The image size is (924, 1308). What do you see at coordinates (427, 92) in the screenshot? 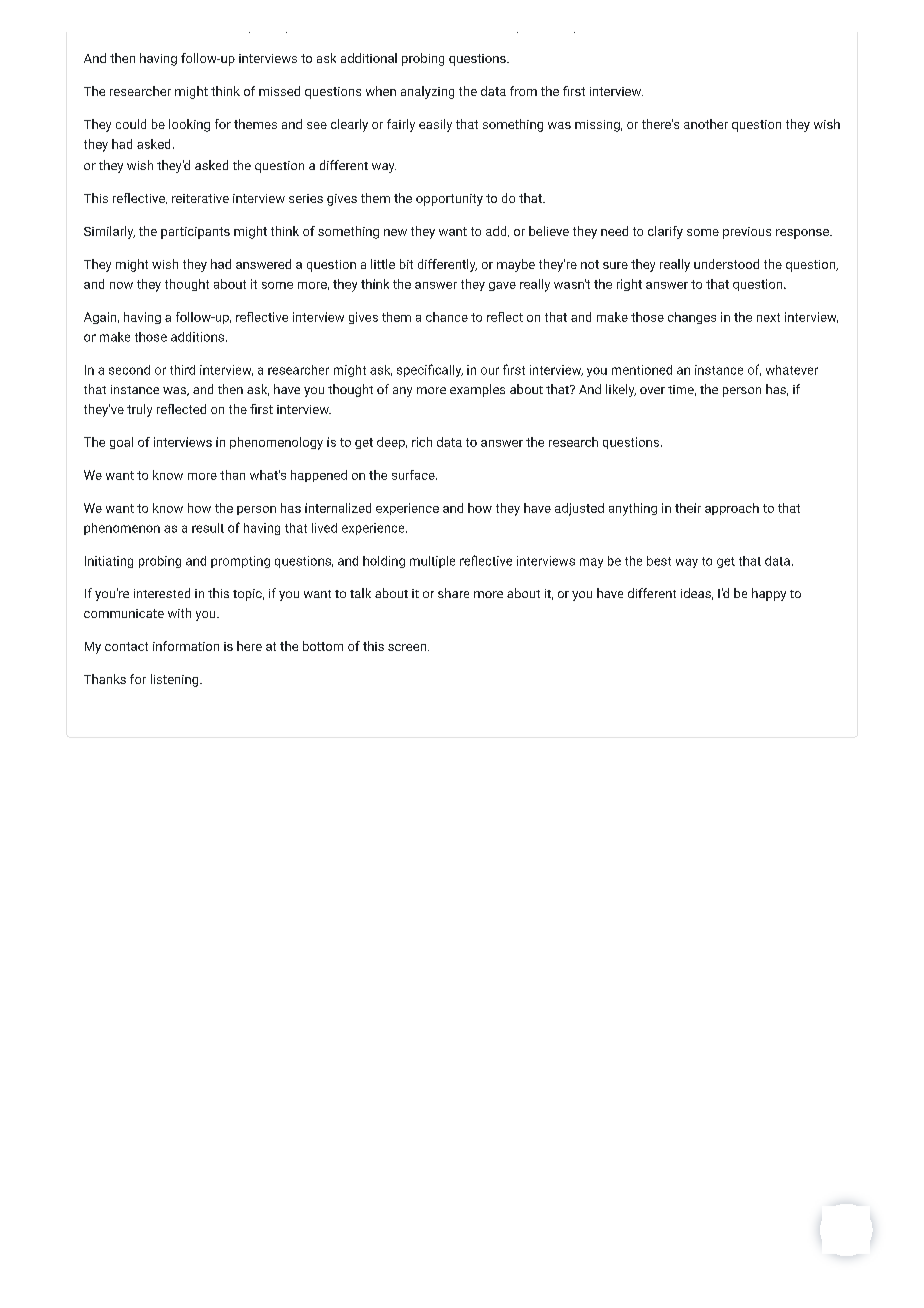
I see `analyzing` at bounding box center [427, 92].
